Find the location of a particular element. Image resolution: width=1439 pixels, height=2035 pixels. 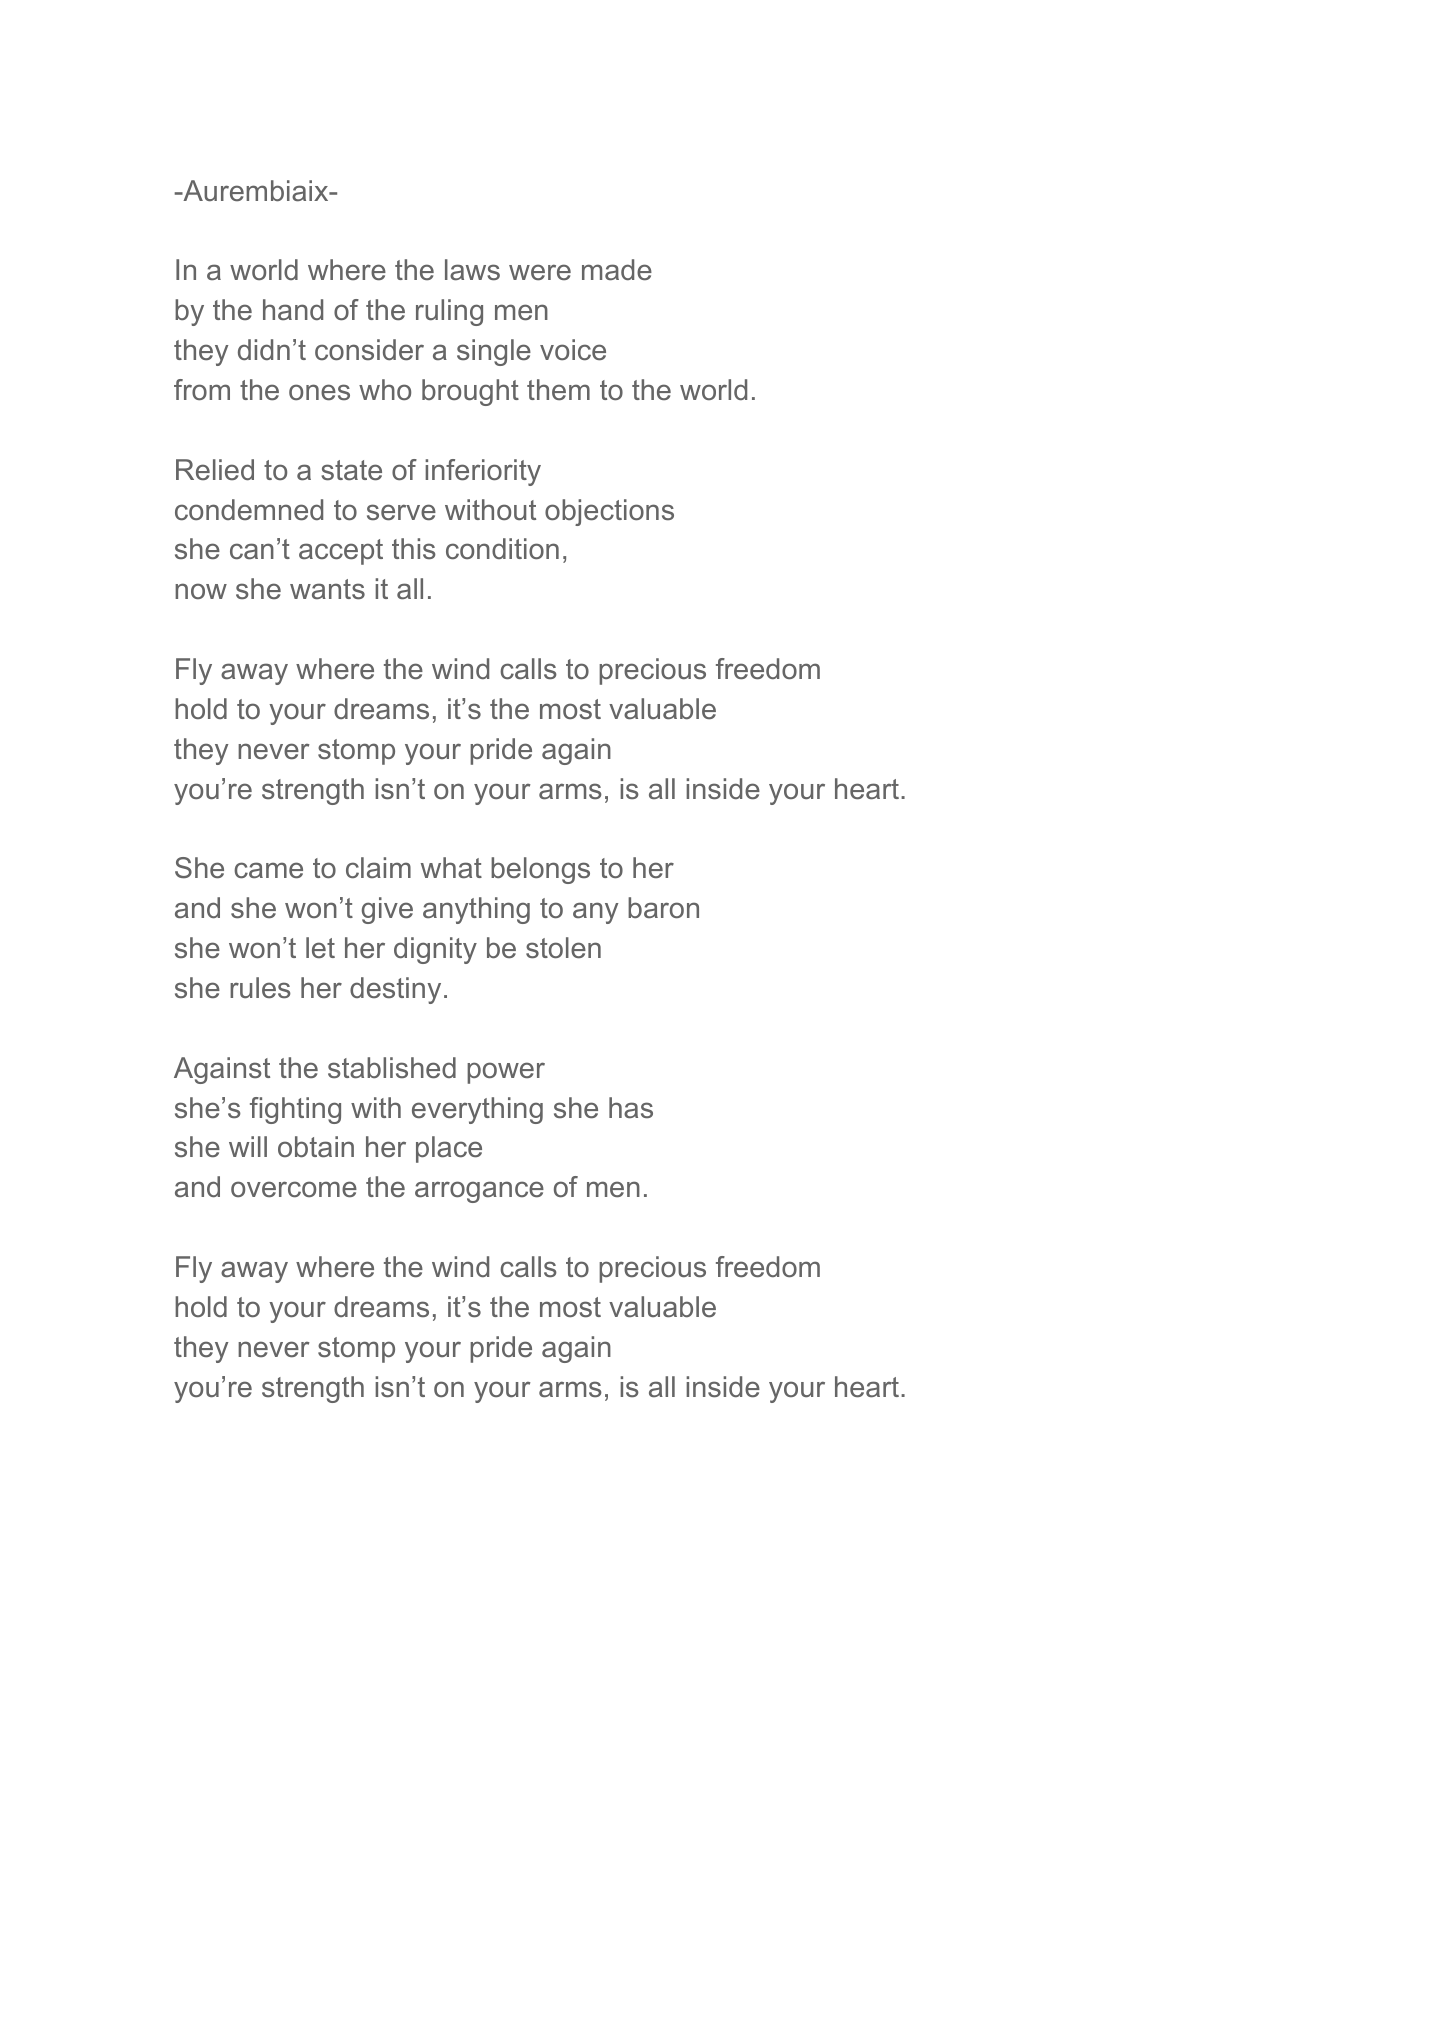

place is located at coordinates (449, 1149).
